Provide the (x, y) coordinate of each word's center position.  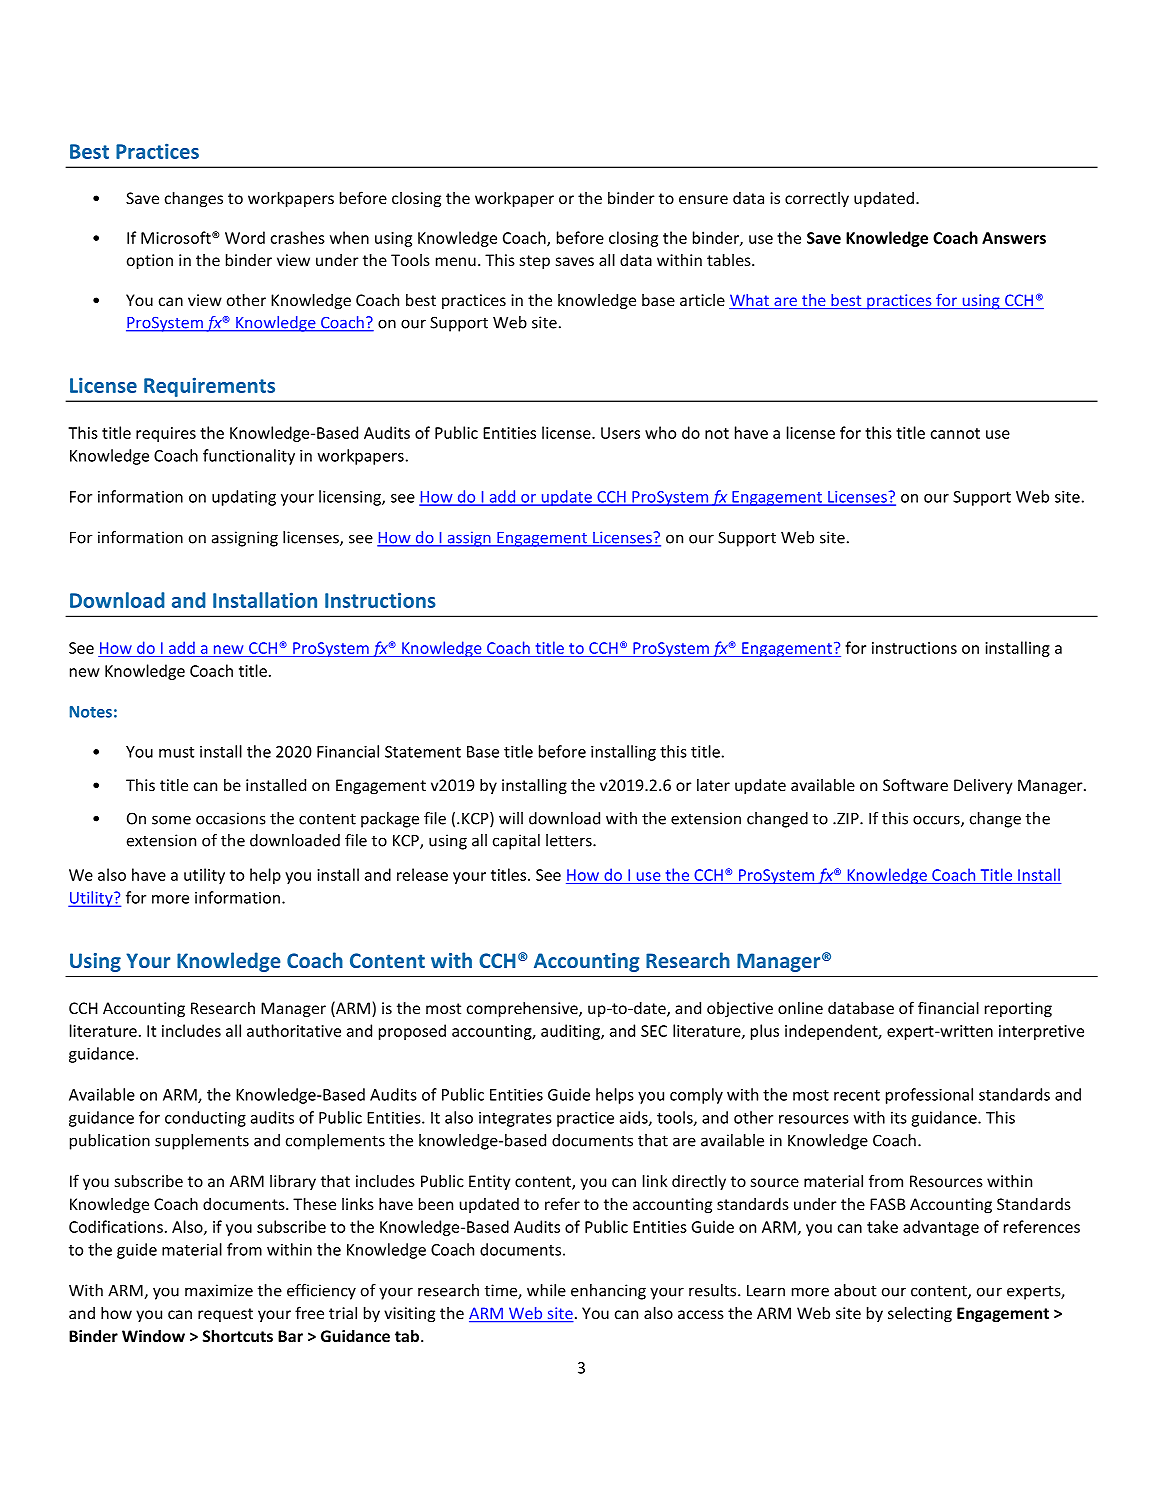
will (511, 818)
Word (245, 237)
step (535, 262)
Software (915, 784)
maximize (219, 1290)
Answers (1014, 238)
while (546, 1290)
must (176, 752)
